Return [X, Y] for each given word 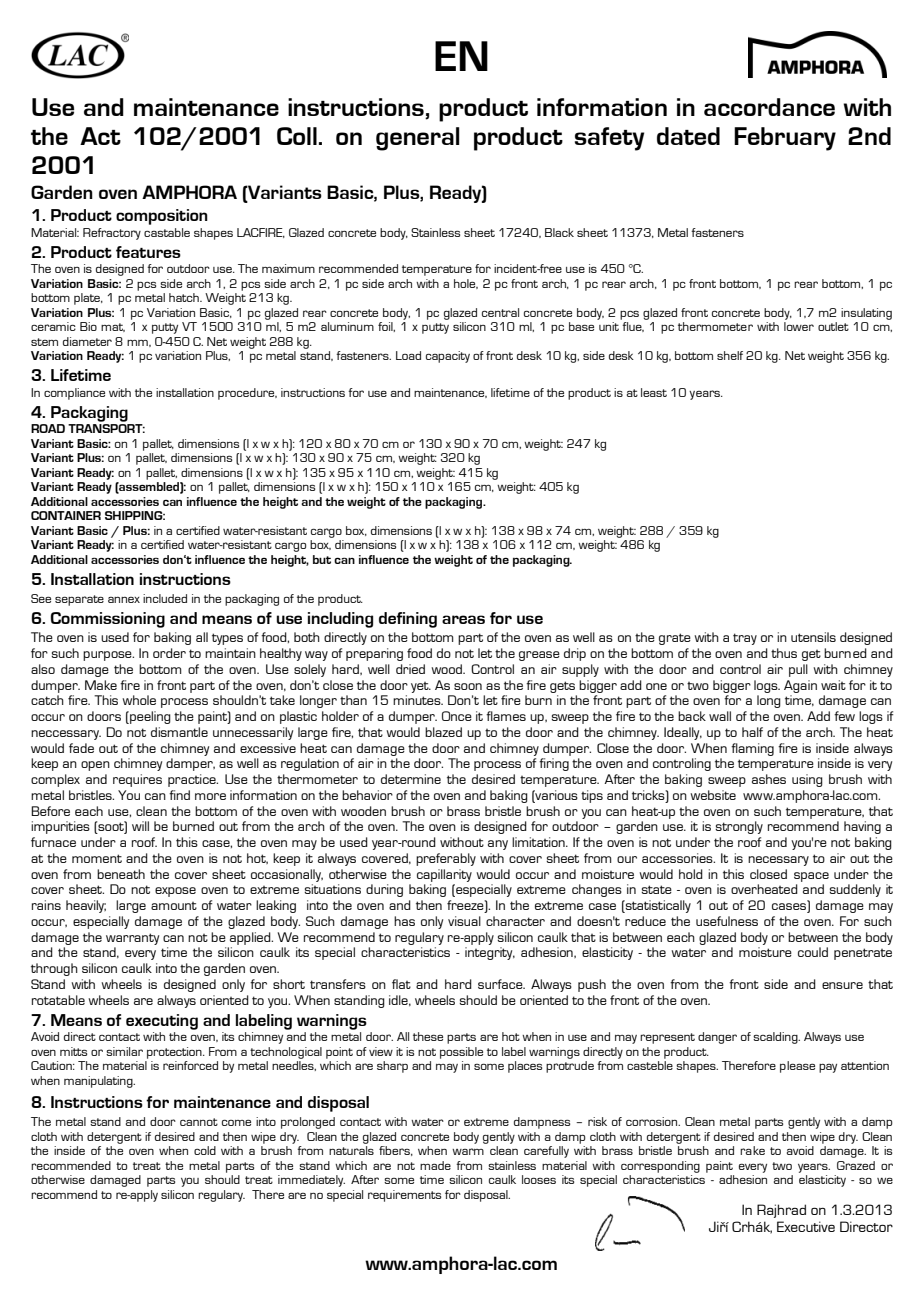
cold [205, 1150]
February [785, 139]
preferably [446, 859]
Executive [806, 1226]
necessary [778, 861]
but [322, 559]
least [654, 392]
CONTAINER [66, 515]
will [140, 826]
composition [162, 217]
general [418, 139]
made [435, 1165]
